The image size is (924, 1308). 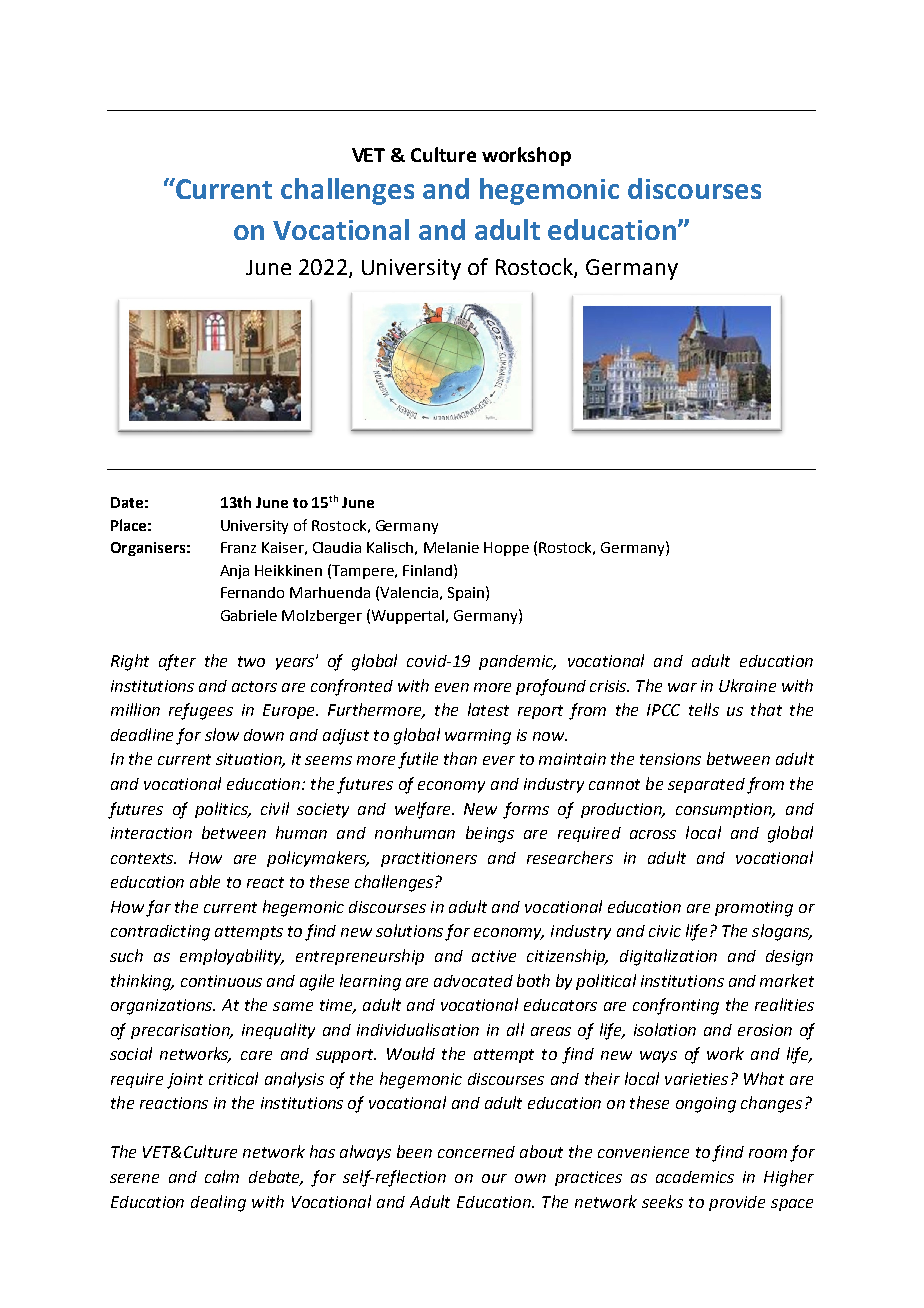 I want to click on practitioners, so click(x=429, y=859).
